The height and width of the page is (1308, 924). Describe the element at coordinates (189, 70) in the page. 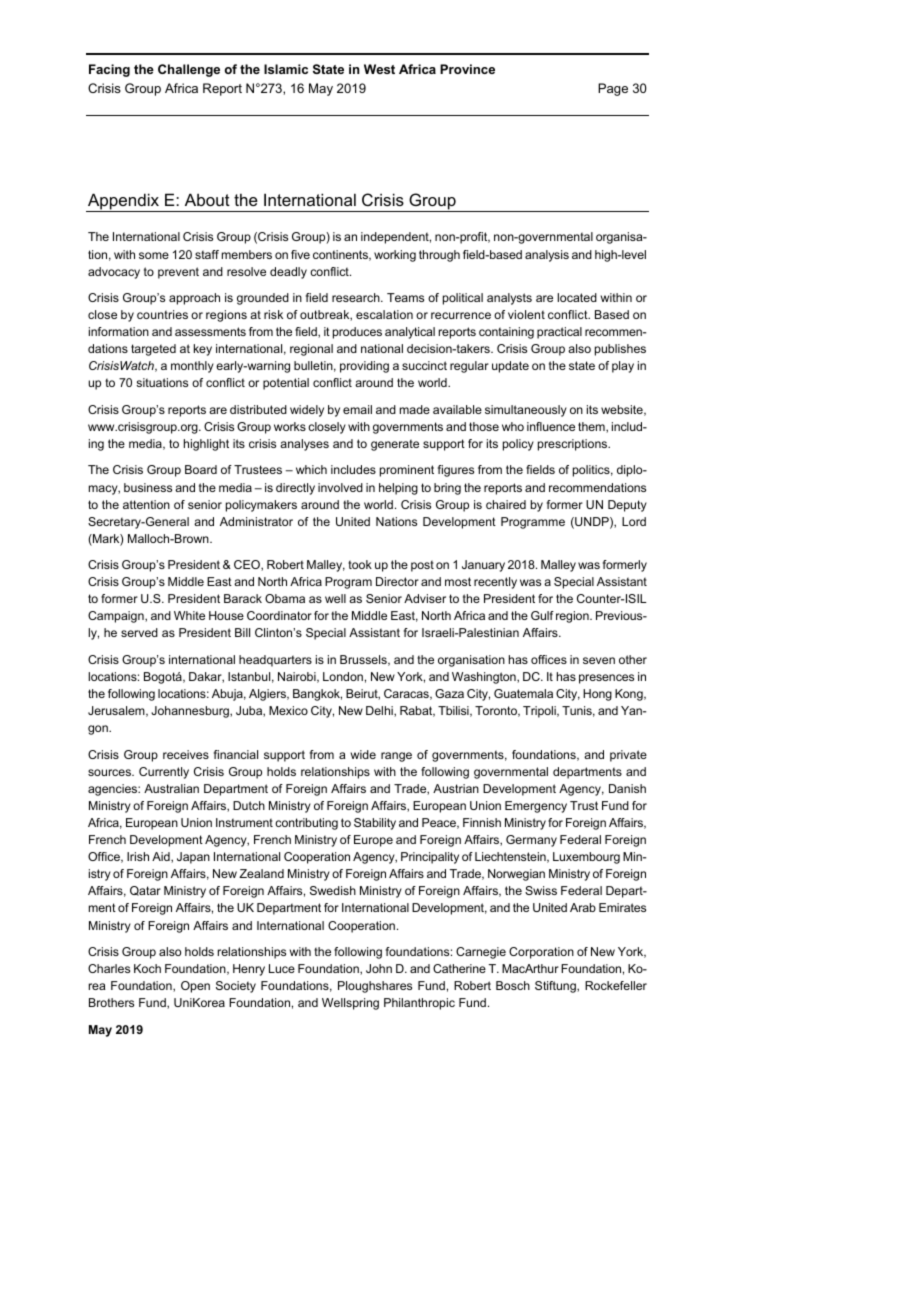

I see `Challenge` at that location.
